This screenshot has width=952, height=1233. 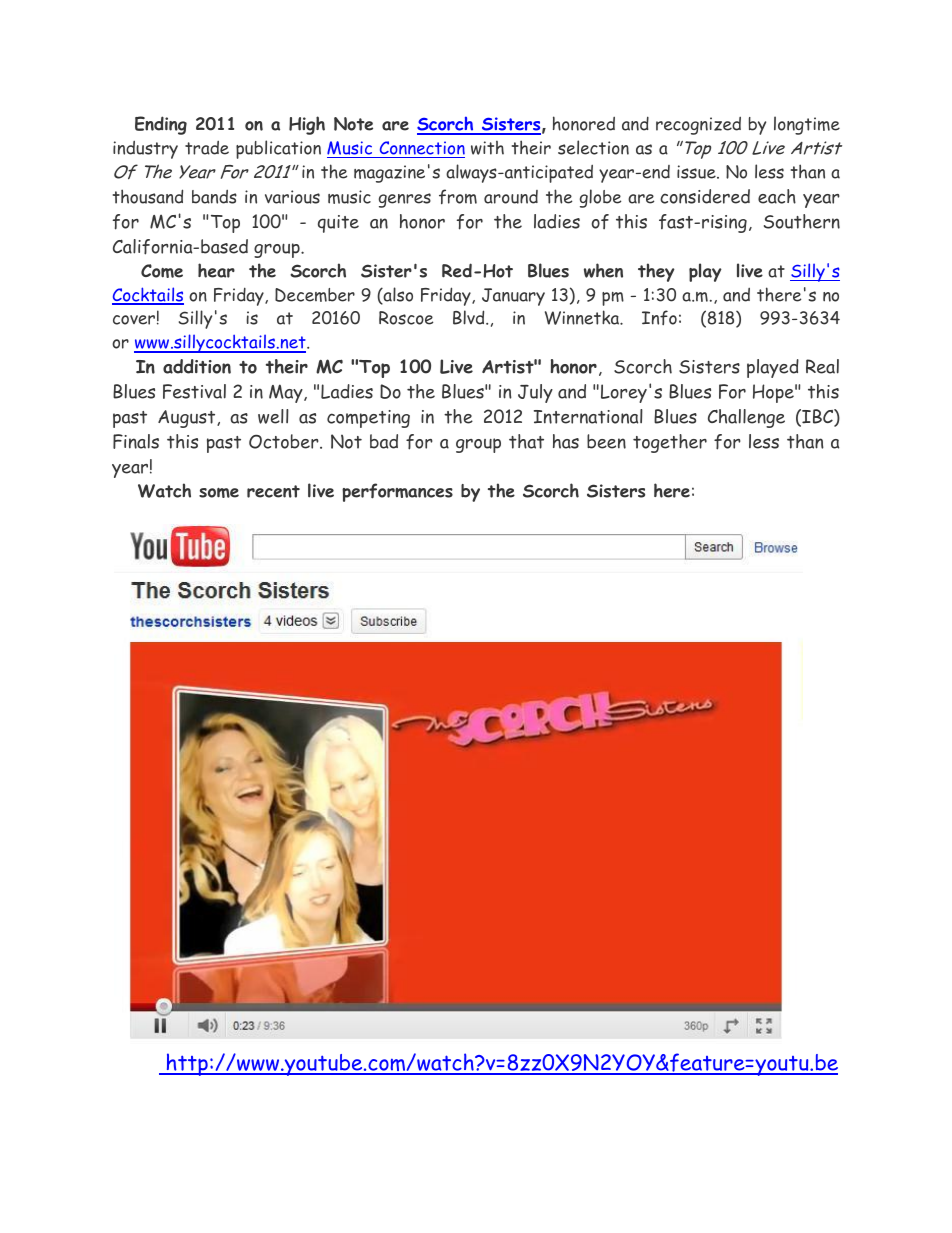 I want to click on some, so click(x=219, y=492).
